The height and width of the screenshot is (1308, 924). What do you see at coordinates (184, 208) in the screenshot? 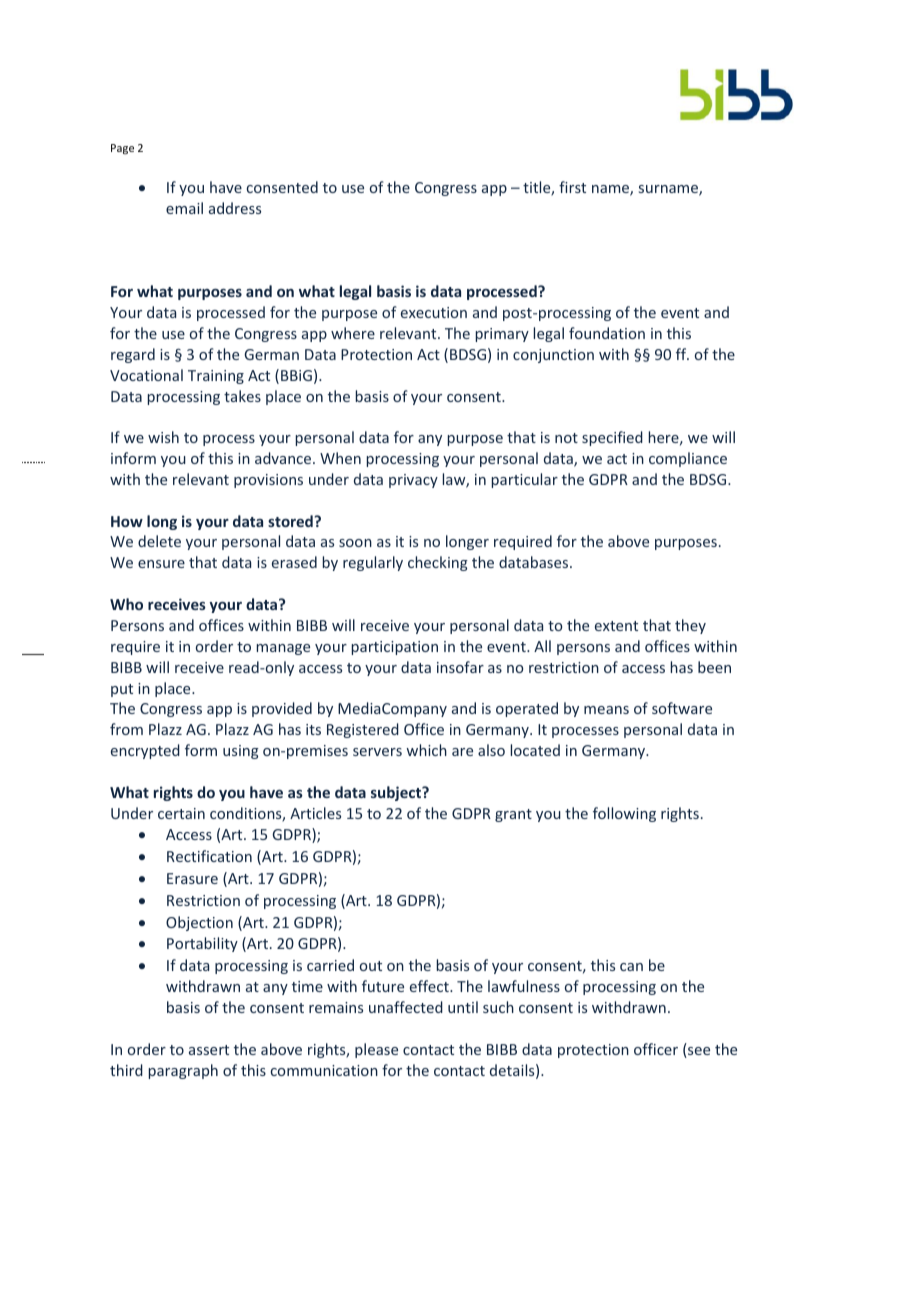
I see `email` at bounding box center [184, 208].
